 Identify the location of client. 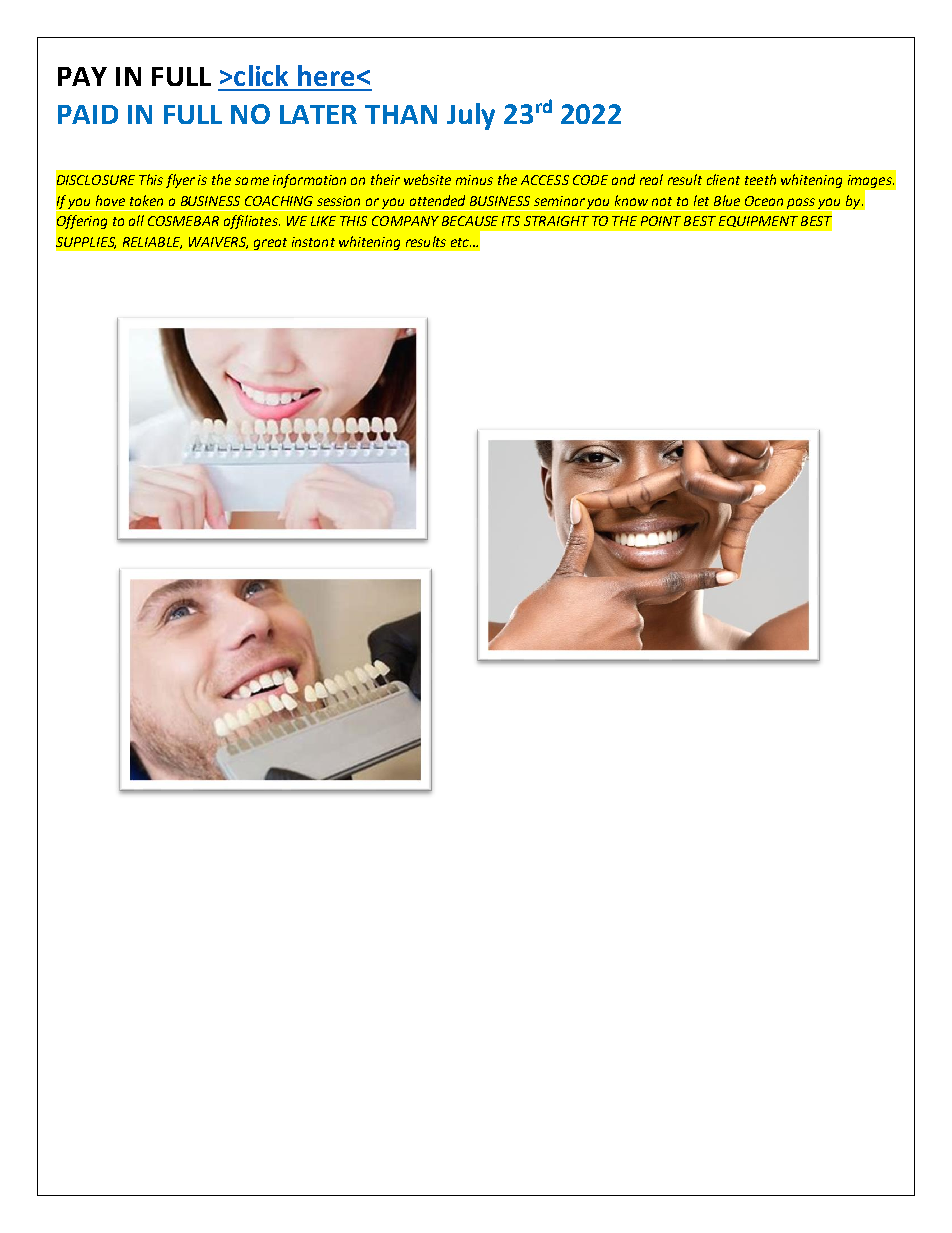
(723, 179).
